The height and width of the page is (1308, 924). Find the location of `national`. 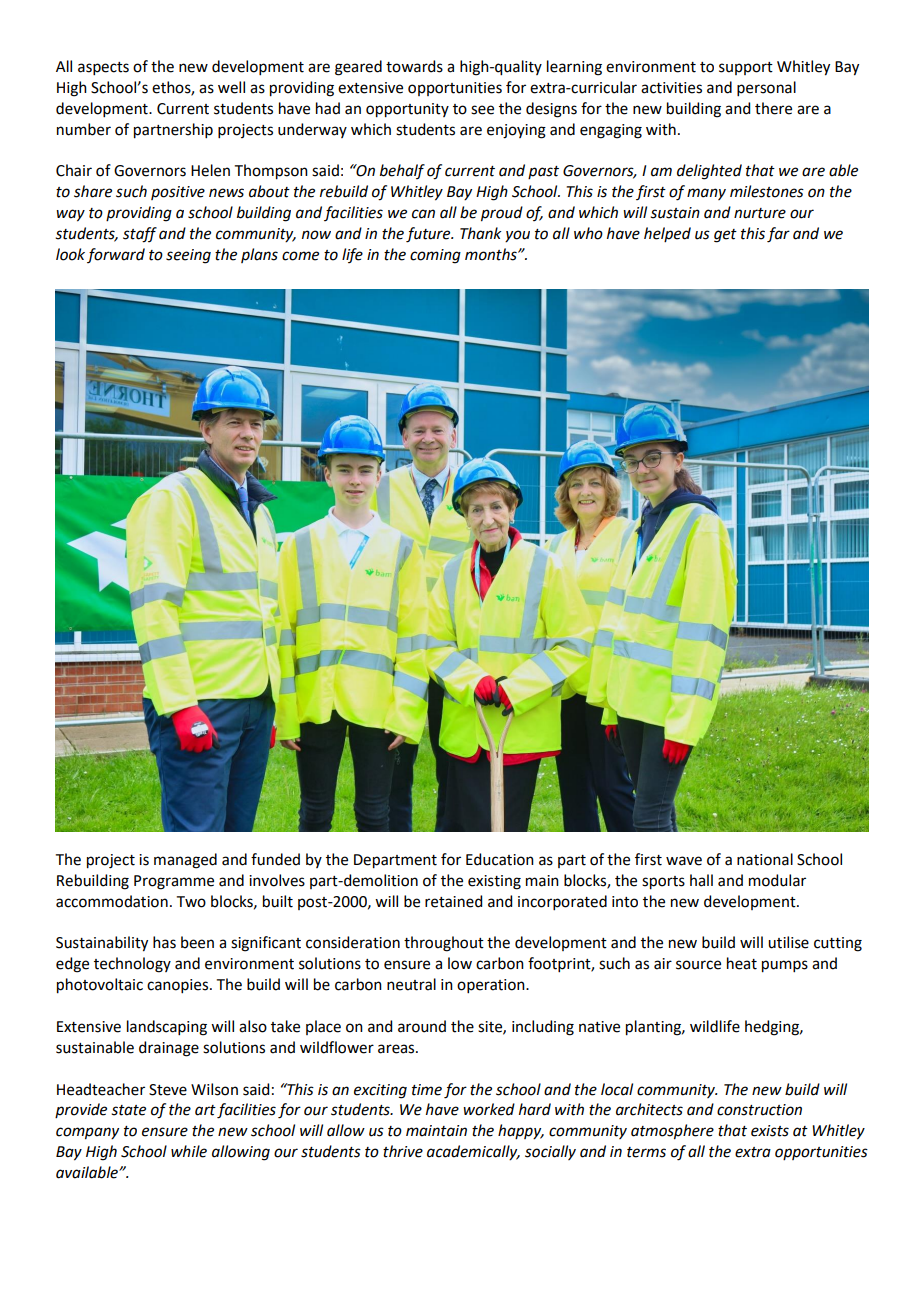

national is located at coordinates (765, 859).
